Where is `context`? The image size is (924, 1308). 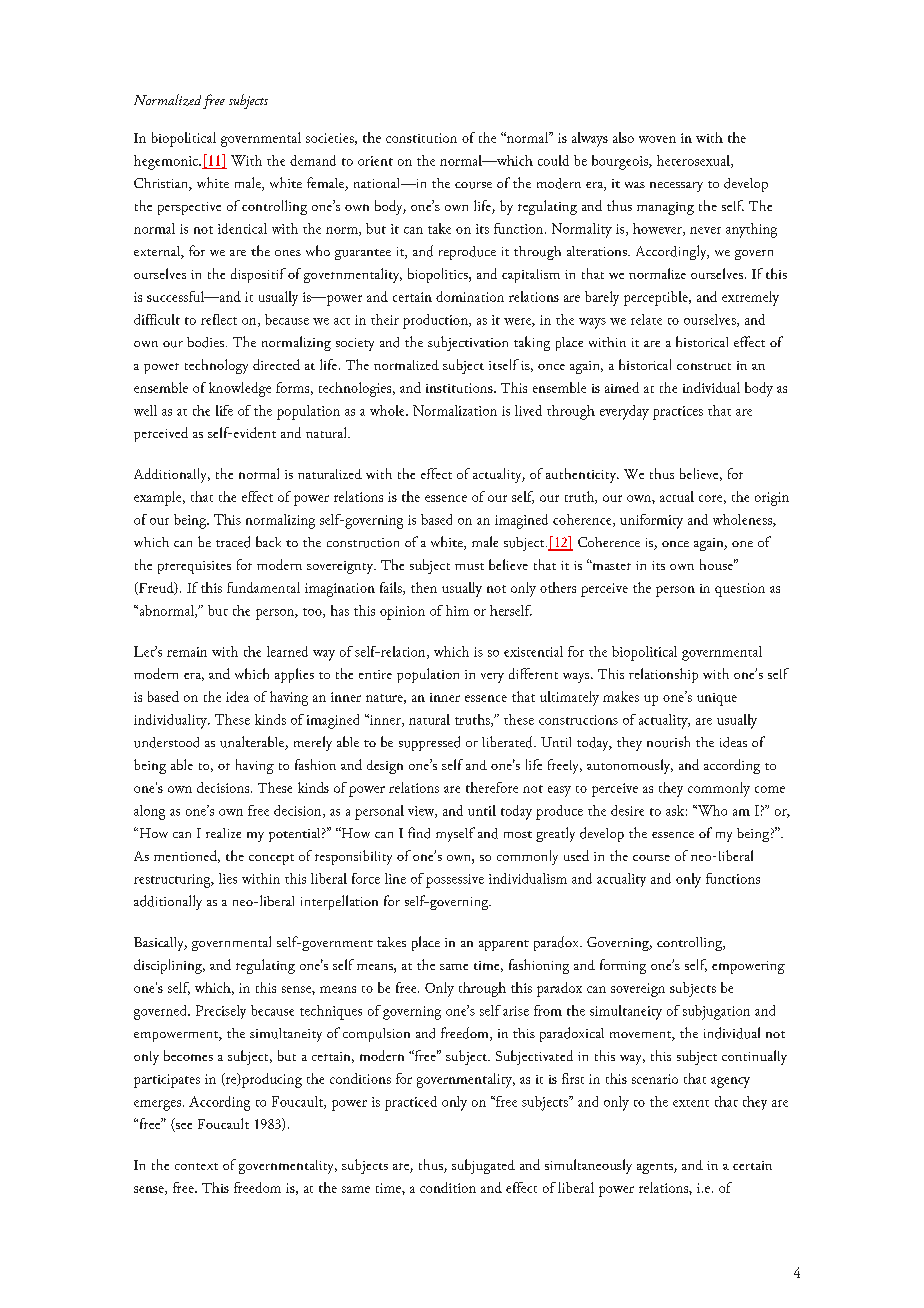 context is located at coordinates (196, 1166).
